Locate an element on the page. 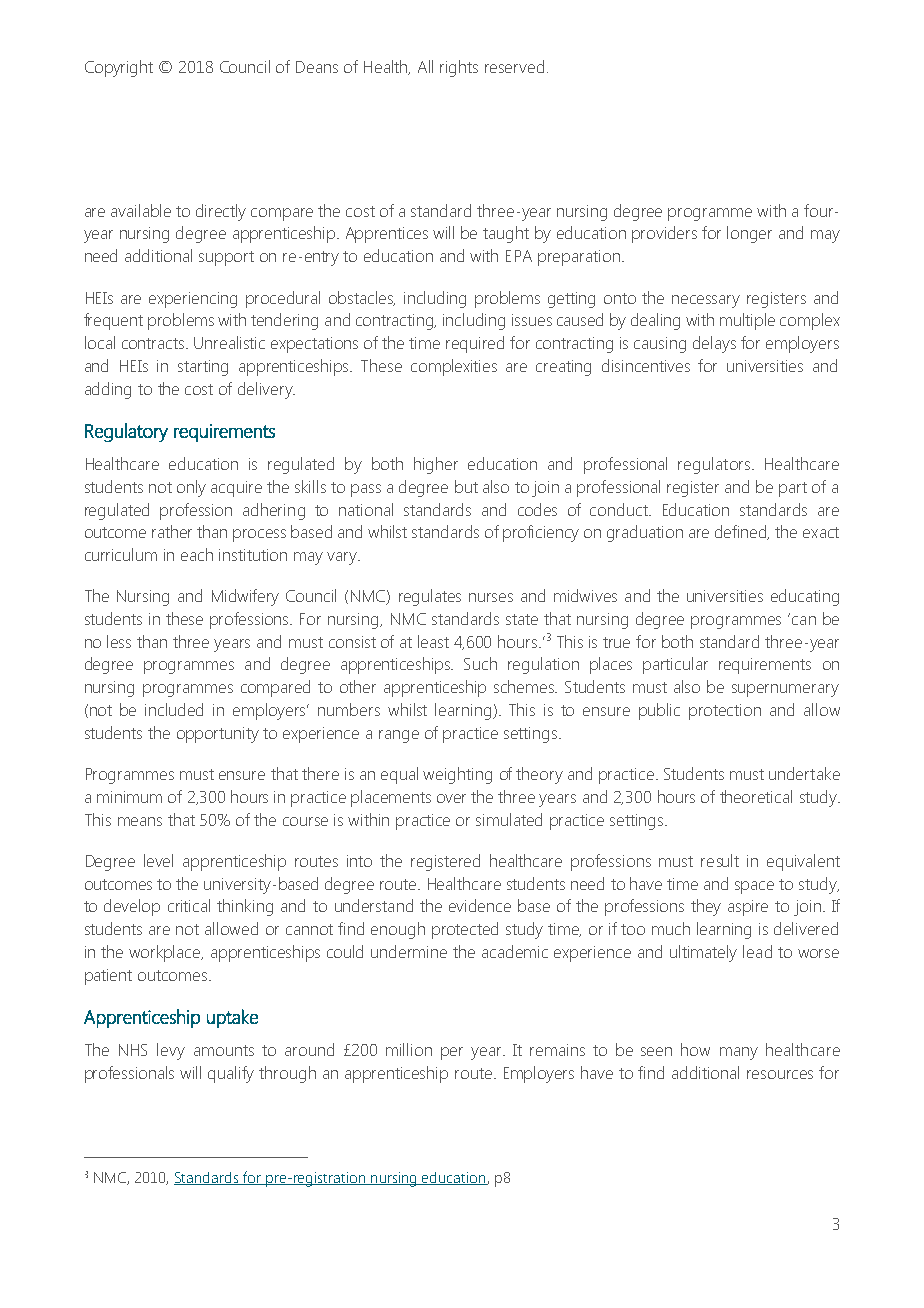 The width and height of the image is (924, 1308). longer is located at coordinates (749, 234).
